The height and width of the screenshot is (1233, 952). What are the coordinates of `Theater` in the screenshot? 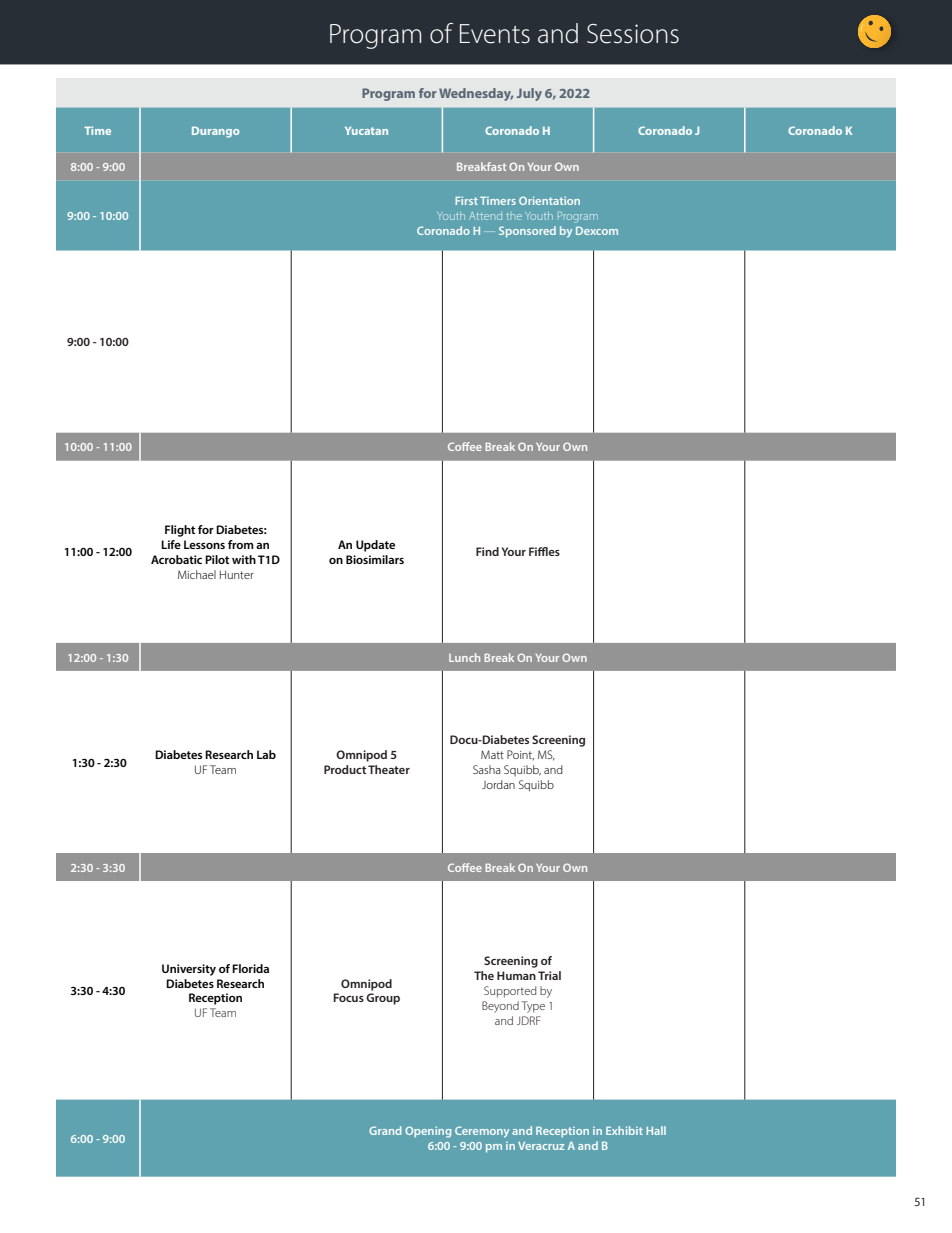 It's located at (389, 769).
